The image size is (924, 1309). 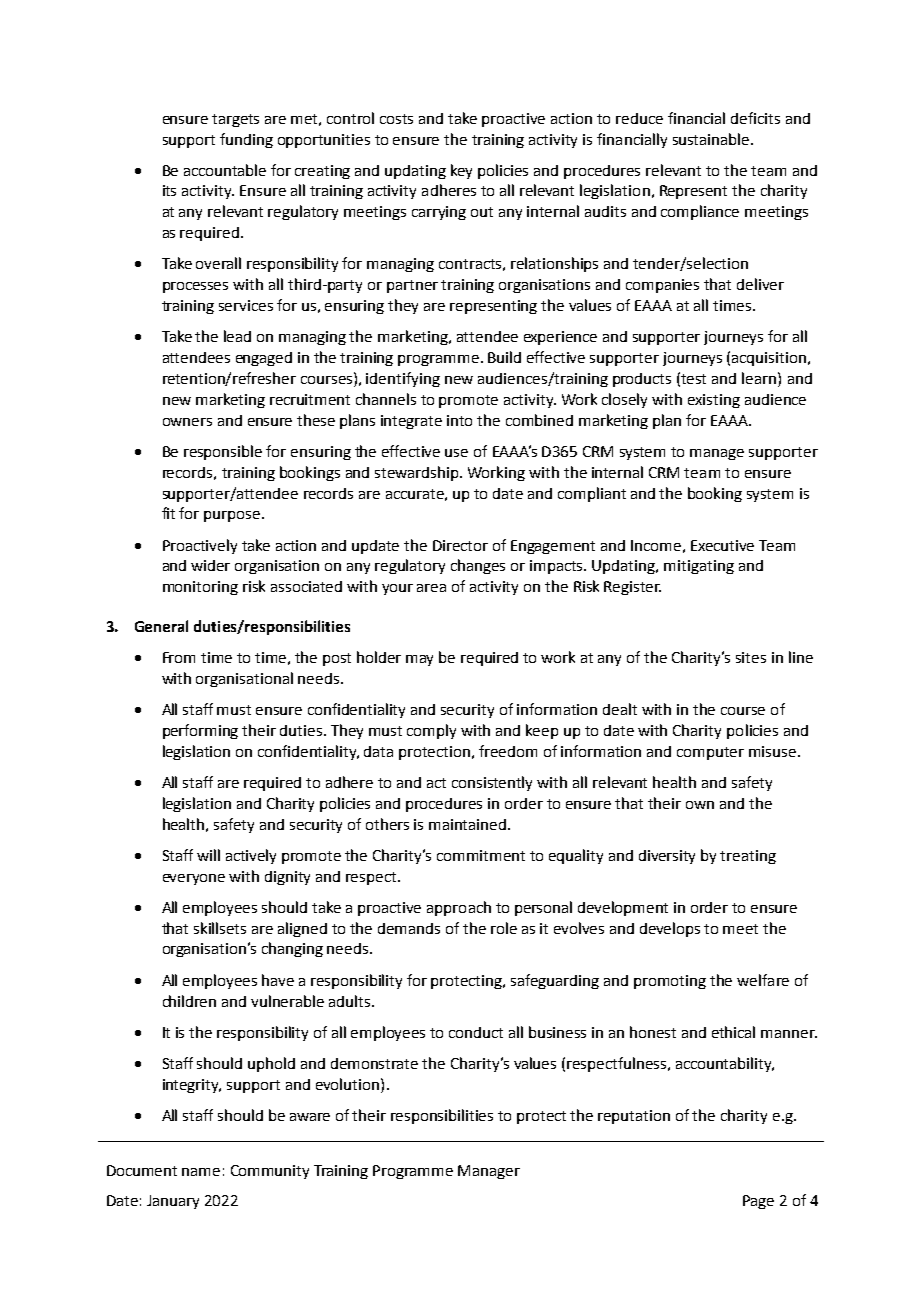 I want to click on accountable, so click(x=225, y=170).
